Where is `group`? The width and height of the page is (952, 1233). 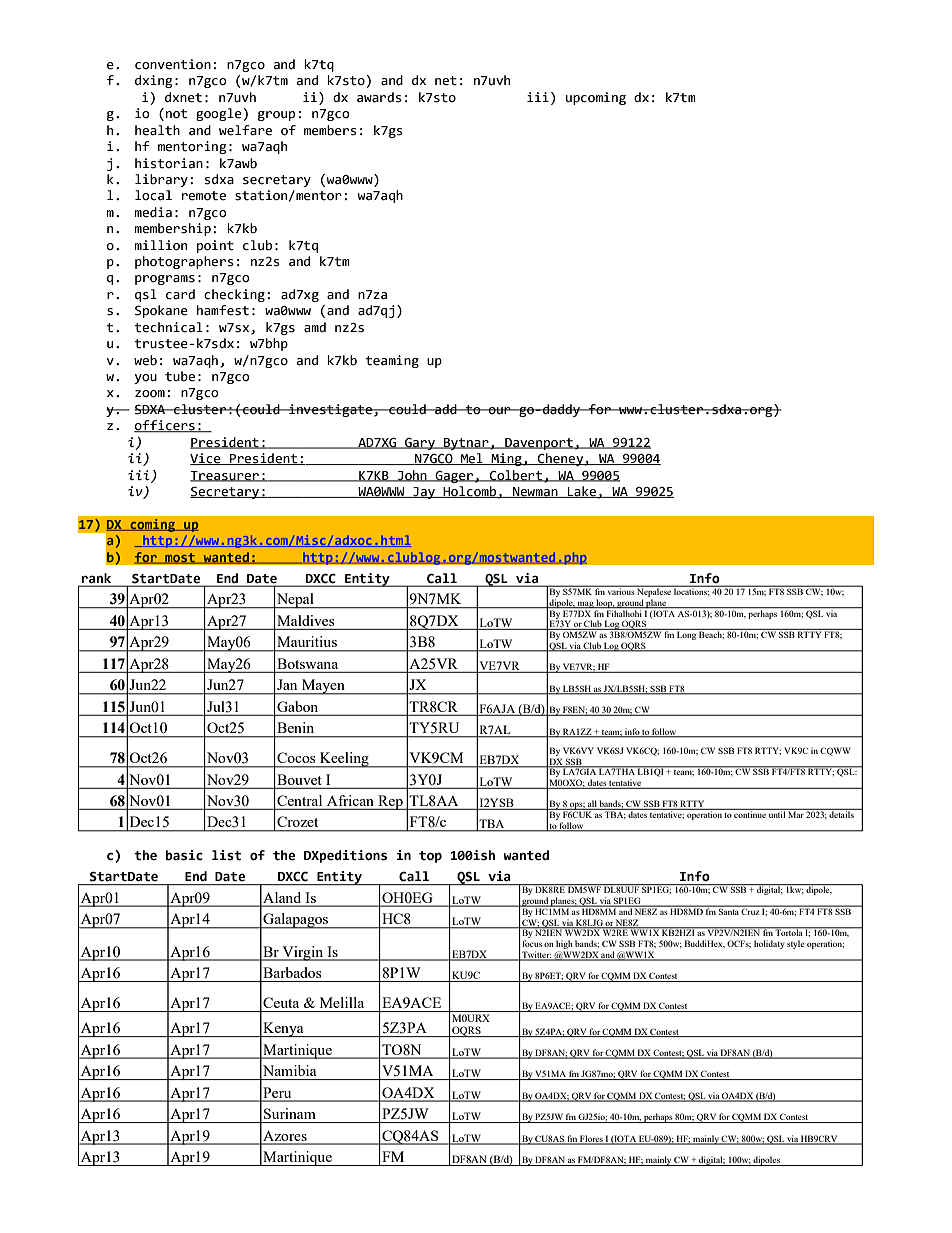 group is located at coordinates (276, 116).
